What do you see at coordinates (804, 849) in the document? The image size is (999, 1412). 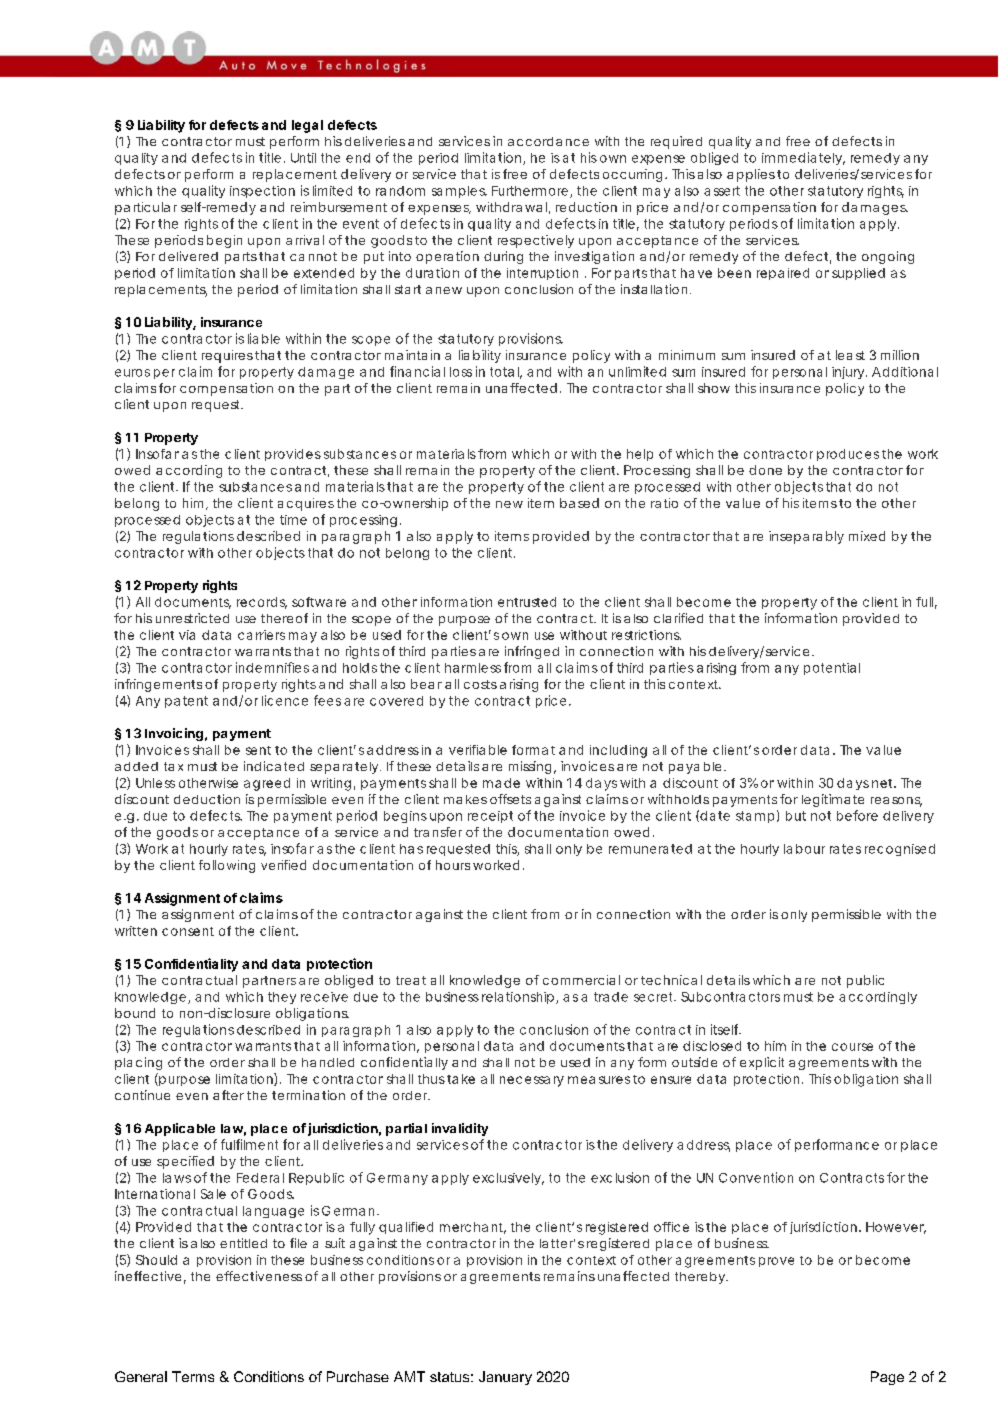 I see `labour` at bounding box center [804, 849].
